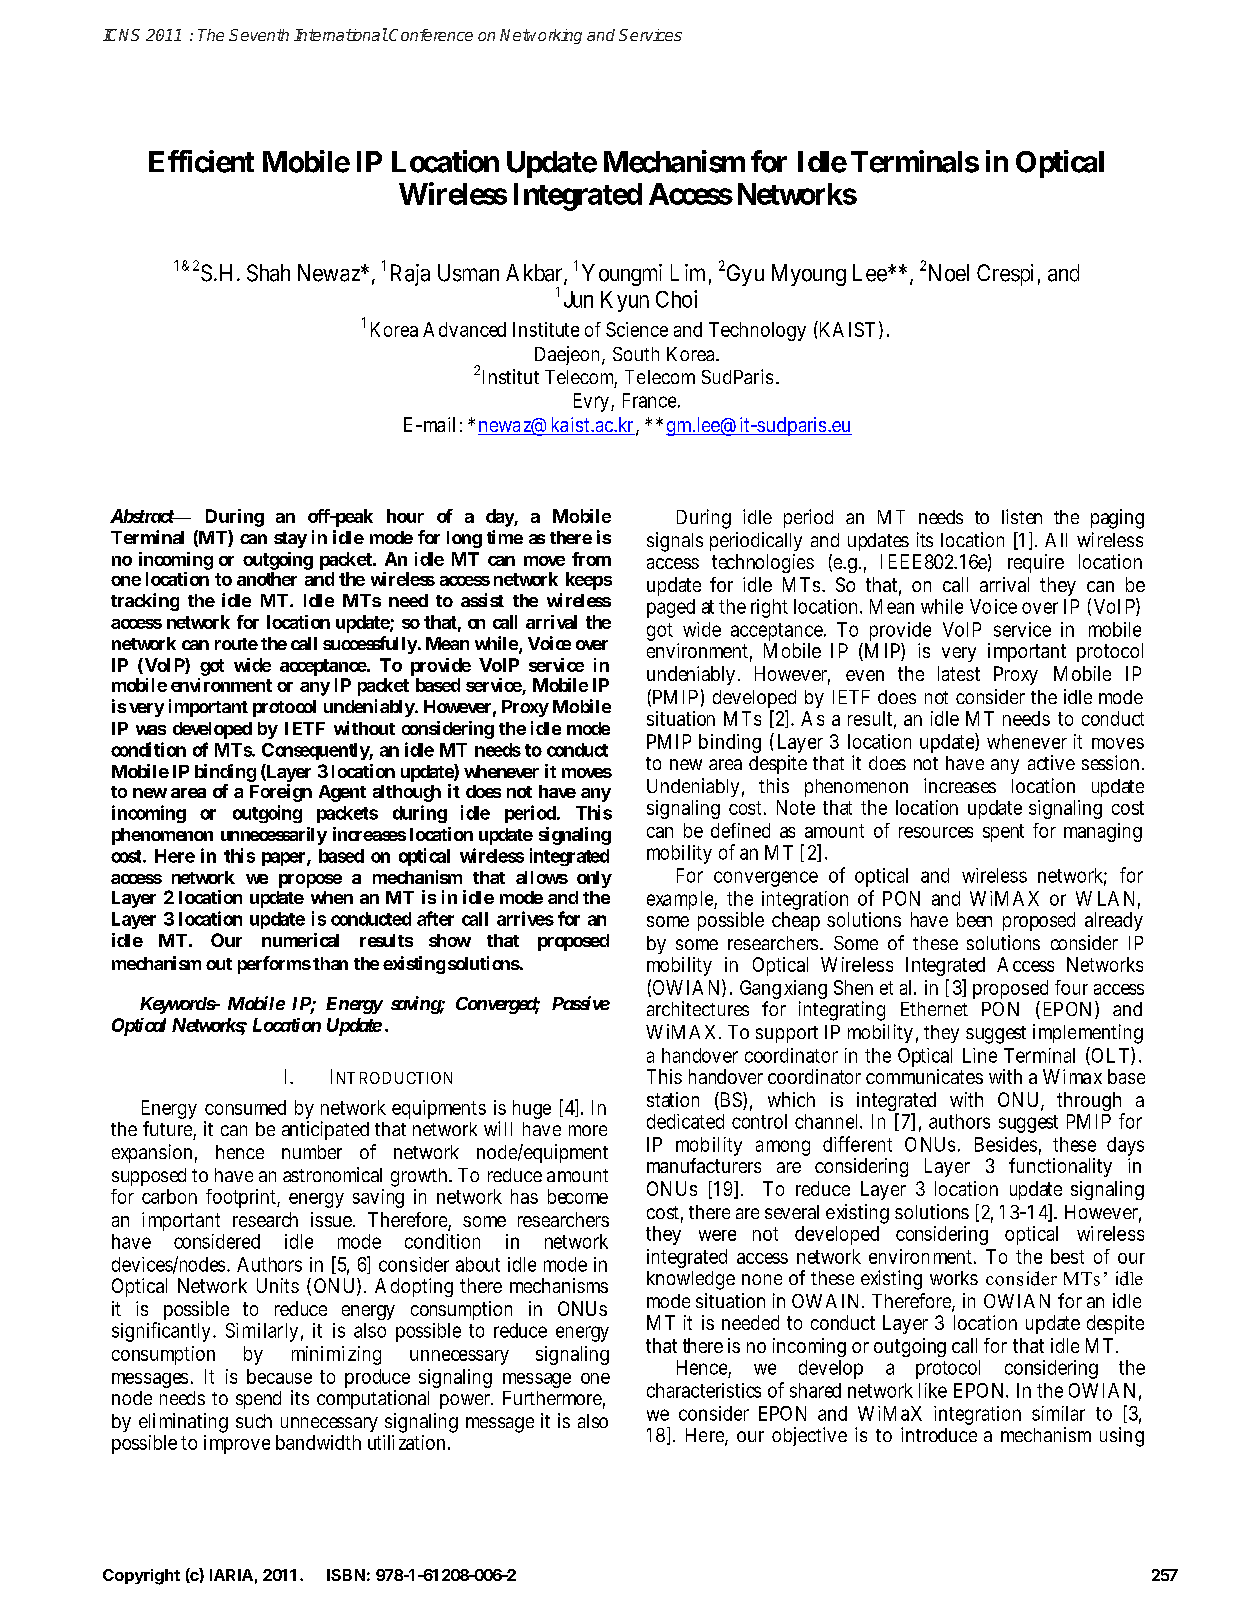  I want to click on Technology, so click(757, 331).
